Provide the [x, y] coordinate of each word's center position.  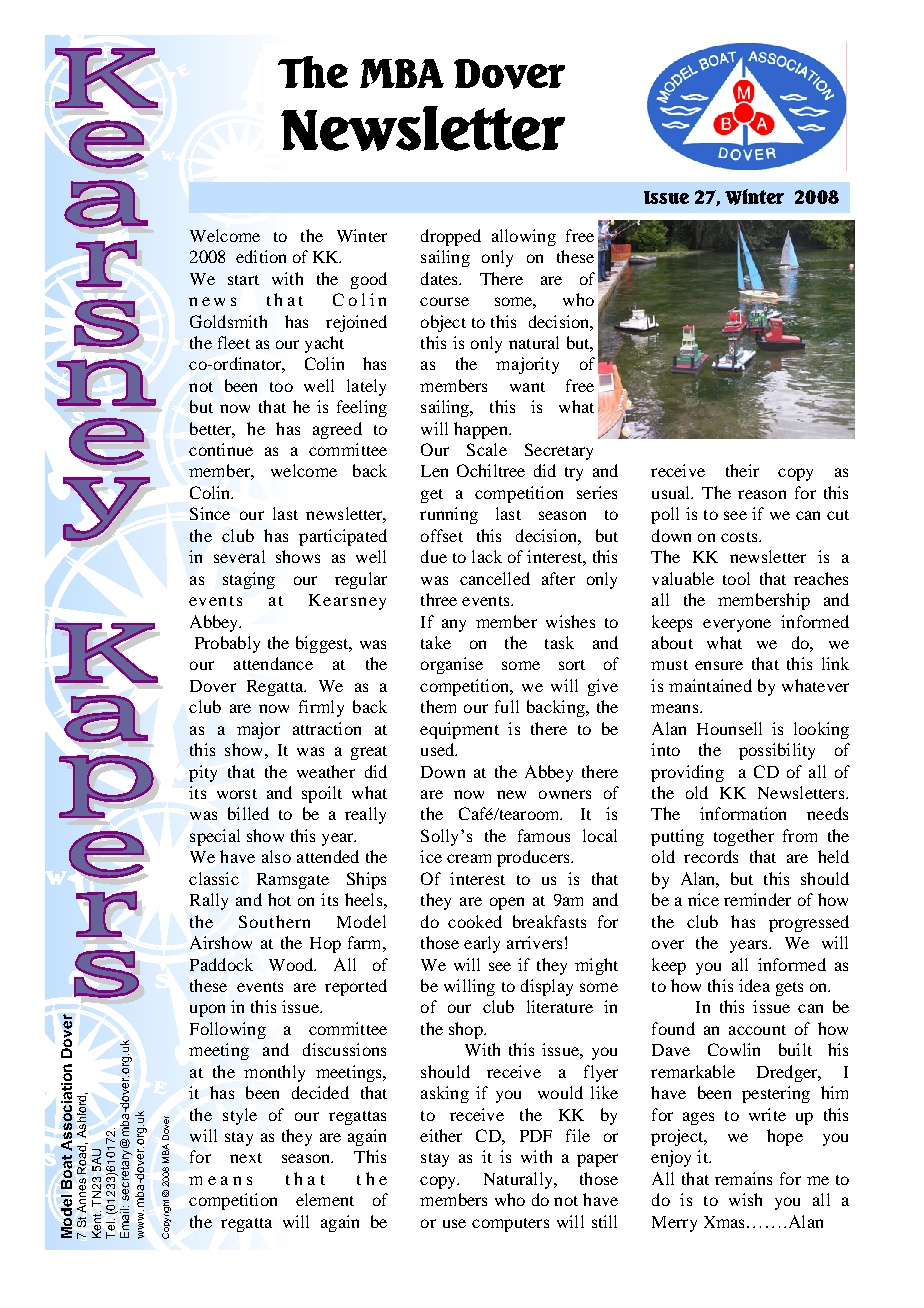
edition [261, 256]
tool [736, 578]
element [325, 1199]
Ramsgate [293, 881]
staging [249, 580]
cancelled [495, 578]
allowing [524, 237]
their [742, 470]
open [507, 903]
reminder [757, 899]
